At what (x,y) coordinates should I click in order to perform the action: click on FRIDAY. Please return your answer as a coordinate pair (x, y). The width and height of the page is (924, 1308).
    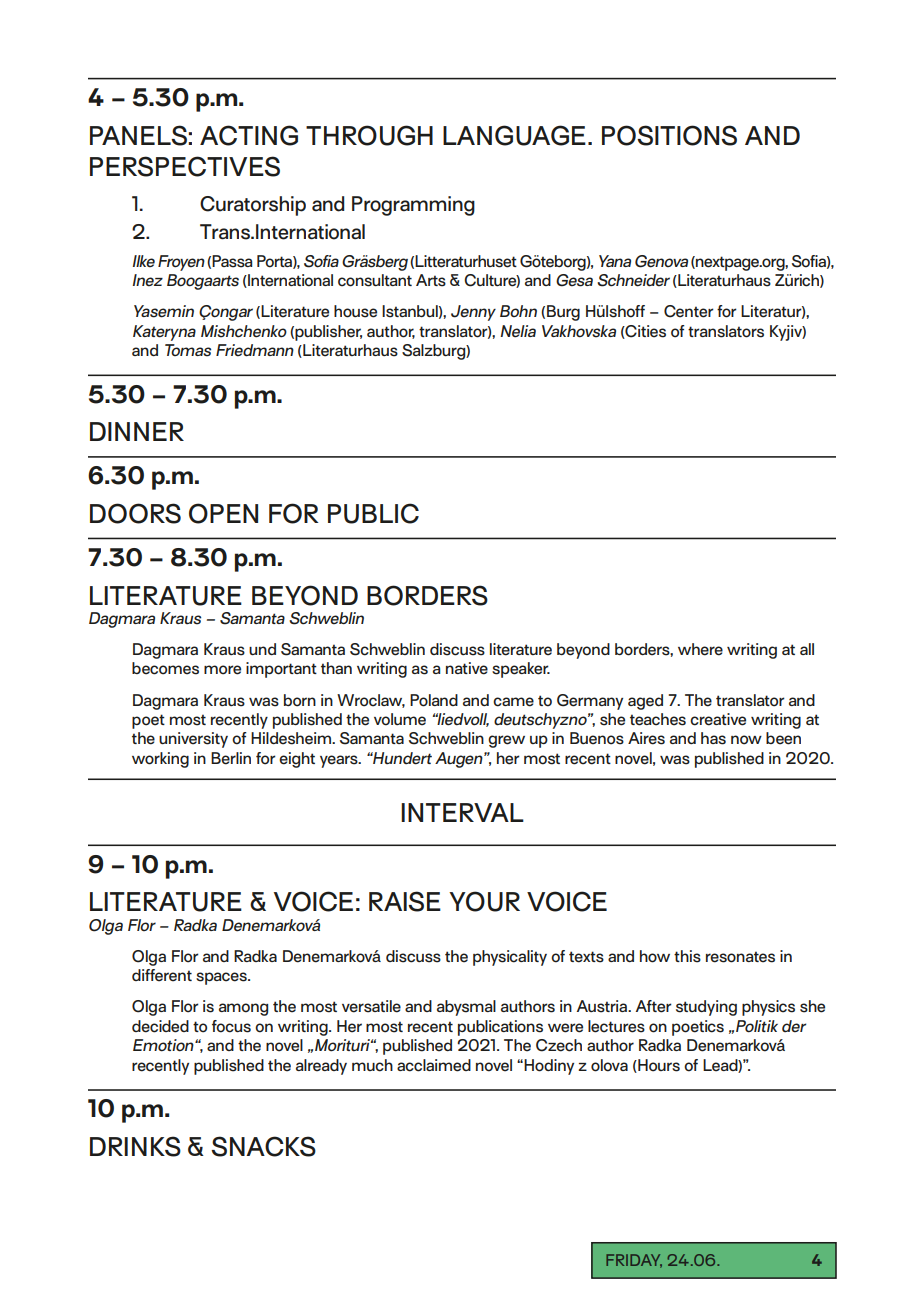
    Looking at the image, I should click on (634, 1261).
